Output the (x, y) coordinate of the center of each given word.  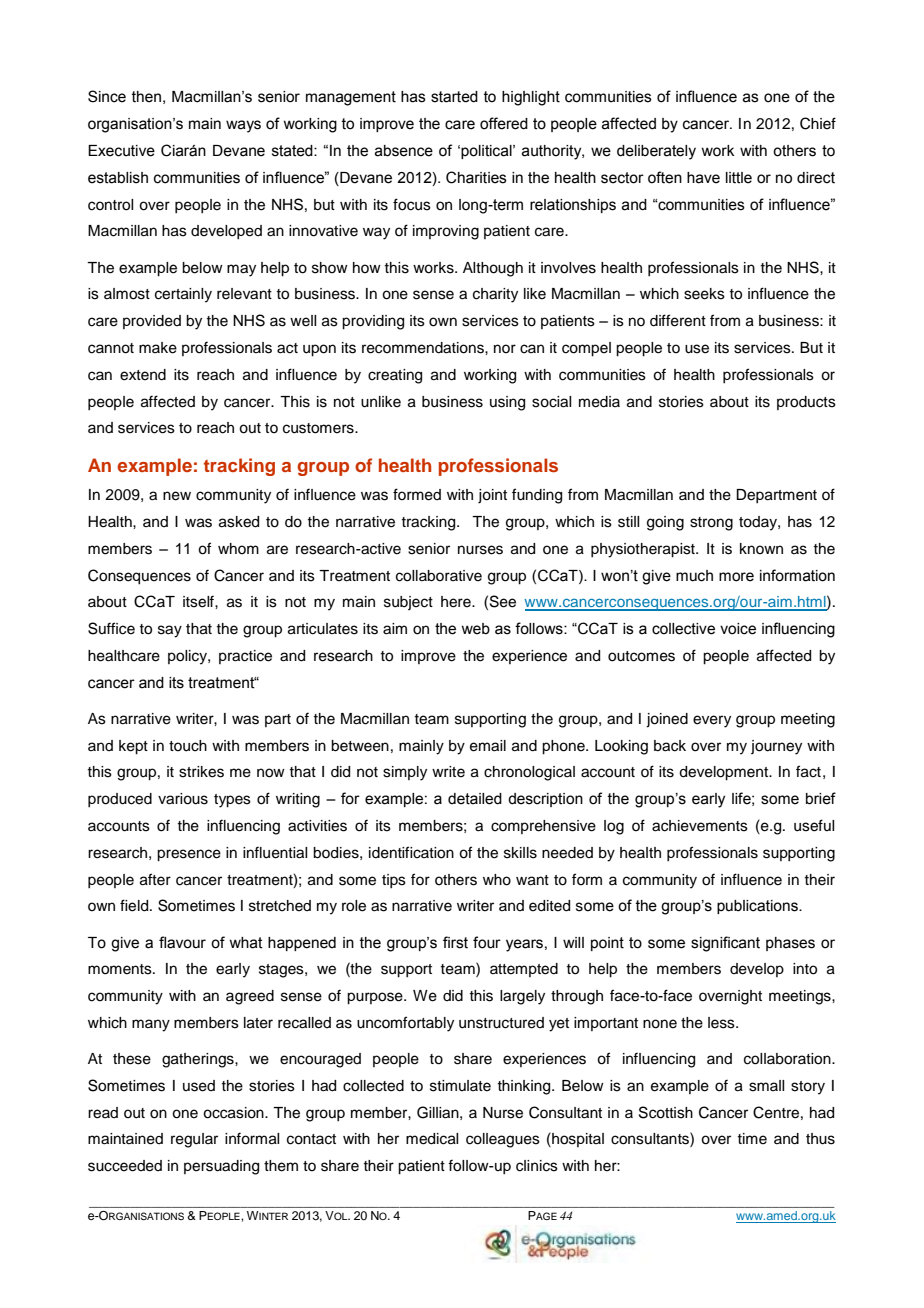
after (155, 879)
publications (758, 907)
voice (738, 629)
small (766, 1086)
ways (243, 126)
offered (504, 123)
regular (194, 1140)
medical (432, 1139)
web (475, 629)
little (739, 178)
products (806, 403)
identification (411, 852)
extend (143, 375)
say (170, 631)
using (507, 403)
